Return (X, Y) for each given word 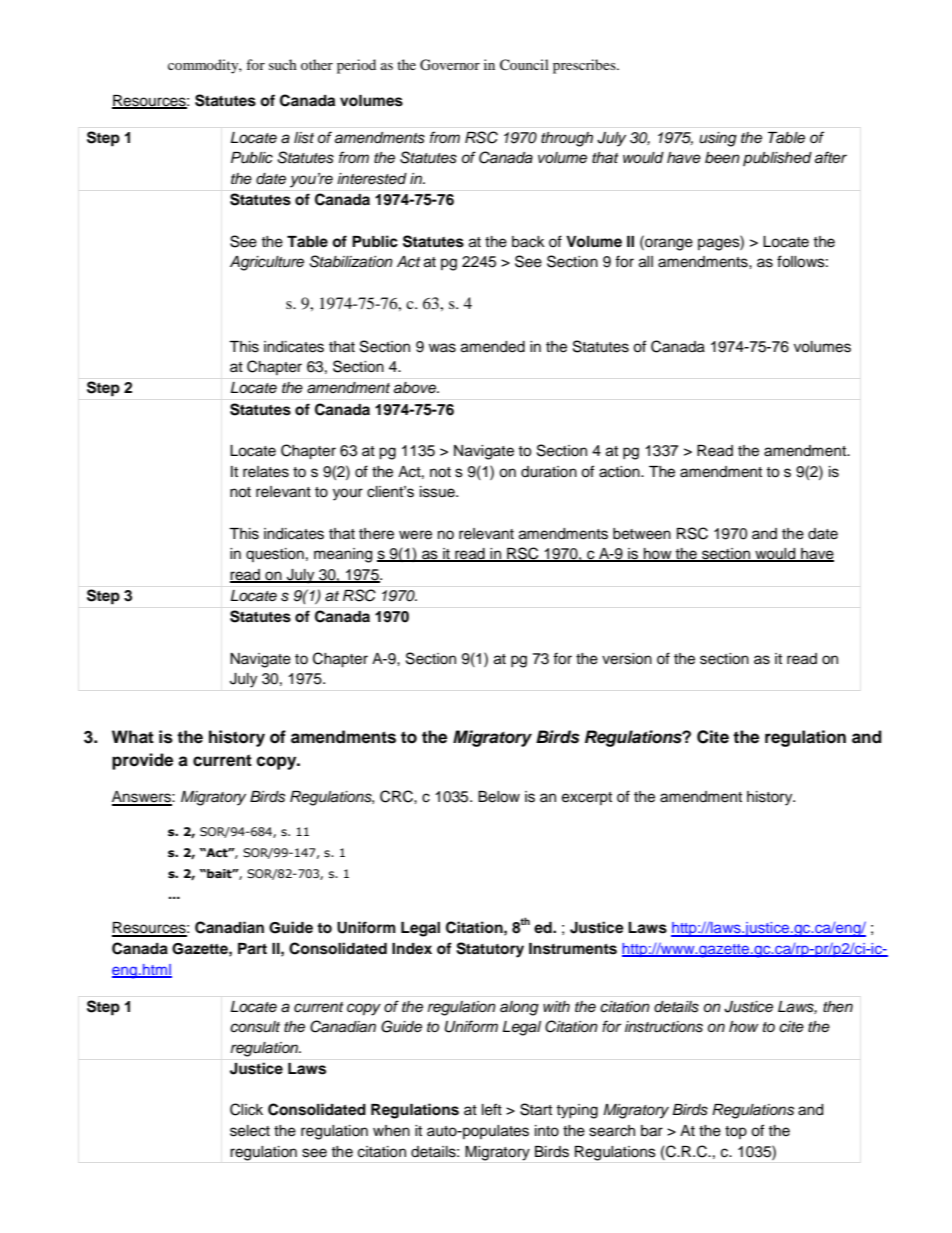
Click (246, 1109)
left (492, 1109)
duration (549, 472)
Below (499, 797)
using (718, 139)
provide (142, 761)
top (736, 1132)
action (620, 472)
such (283, 64)
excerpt (587, 798)
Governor (450, 65)
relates (266, 472)
